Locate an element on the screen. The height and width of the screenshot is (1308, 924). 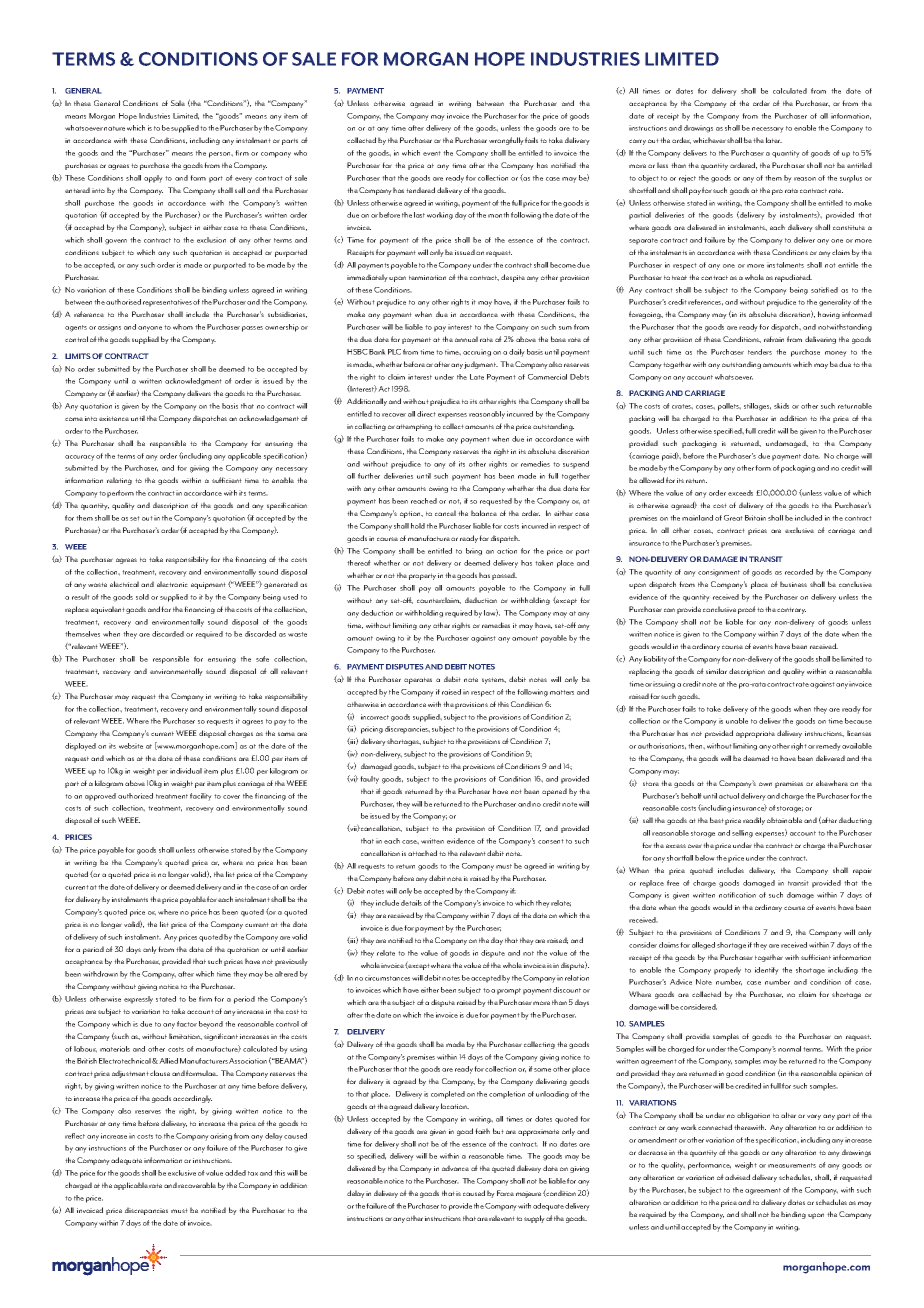
Britain is located at coordinates (755, 518).
